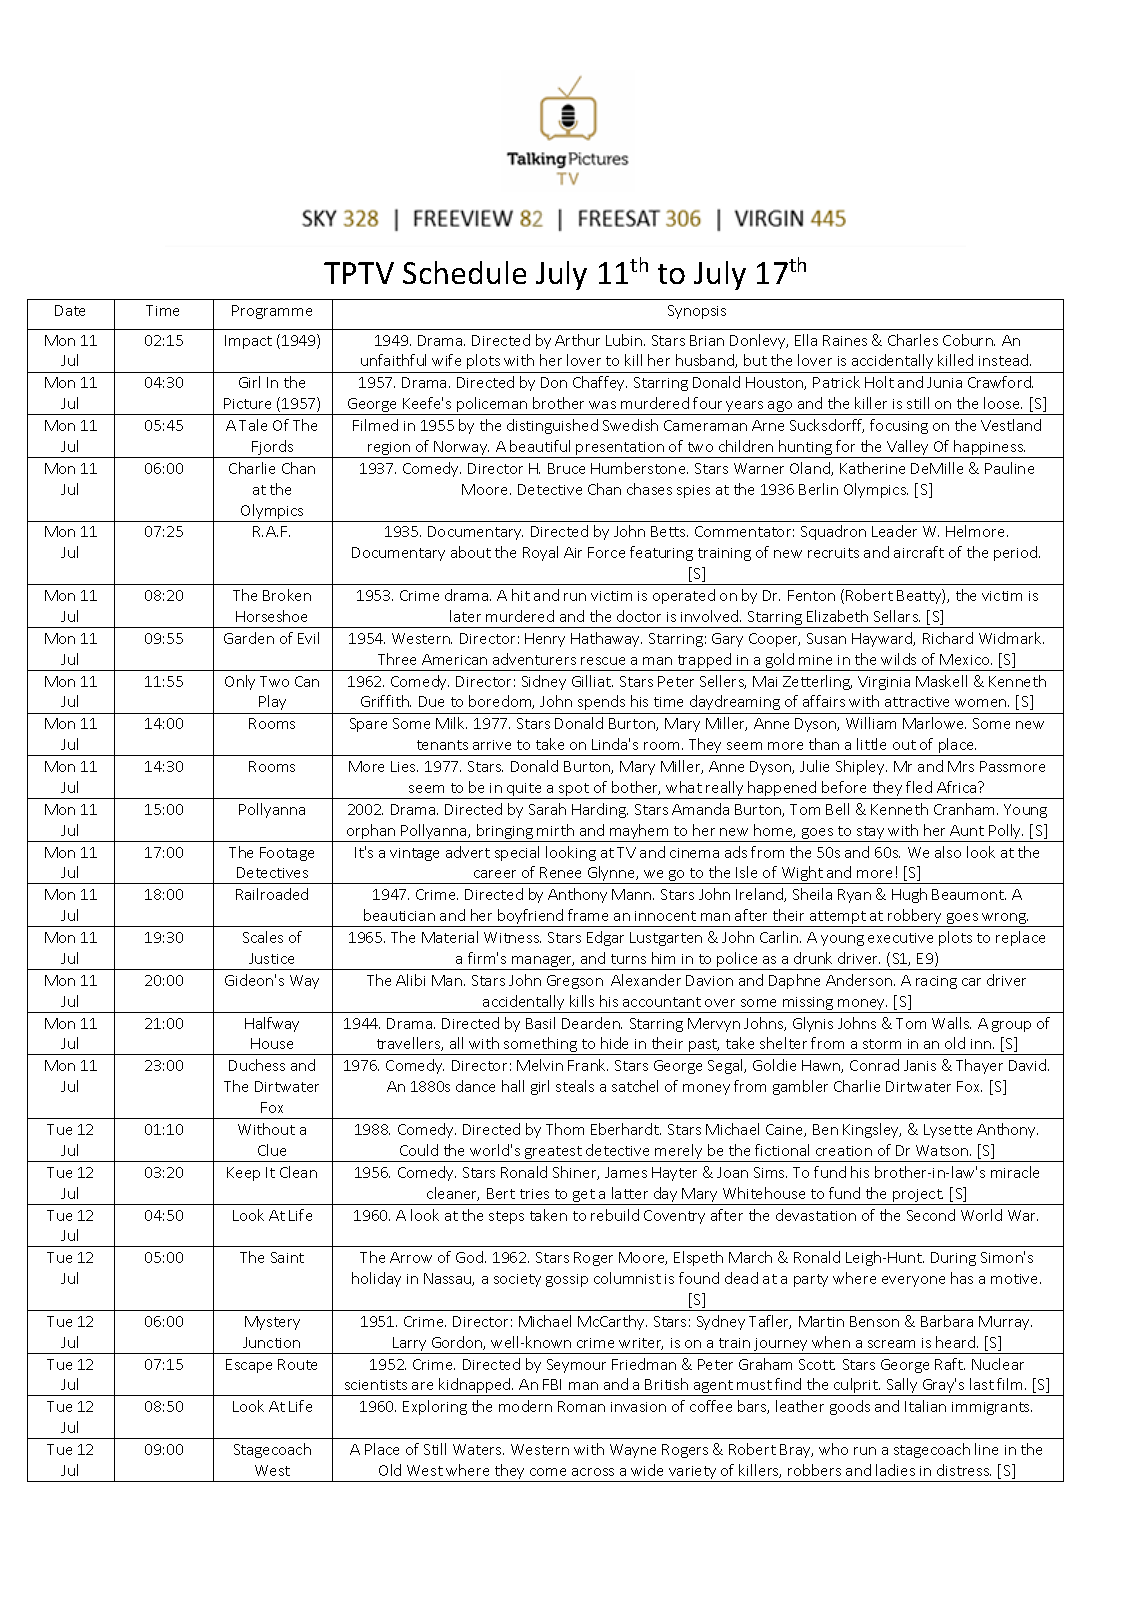  I want to click on Garden, so click(249, 638).
